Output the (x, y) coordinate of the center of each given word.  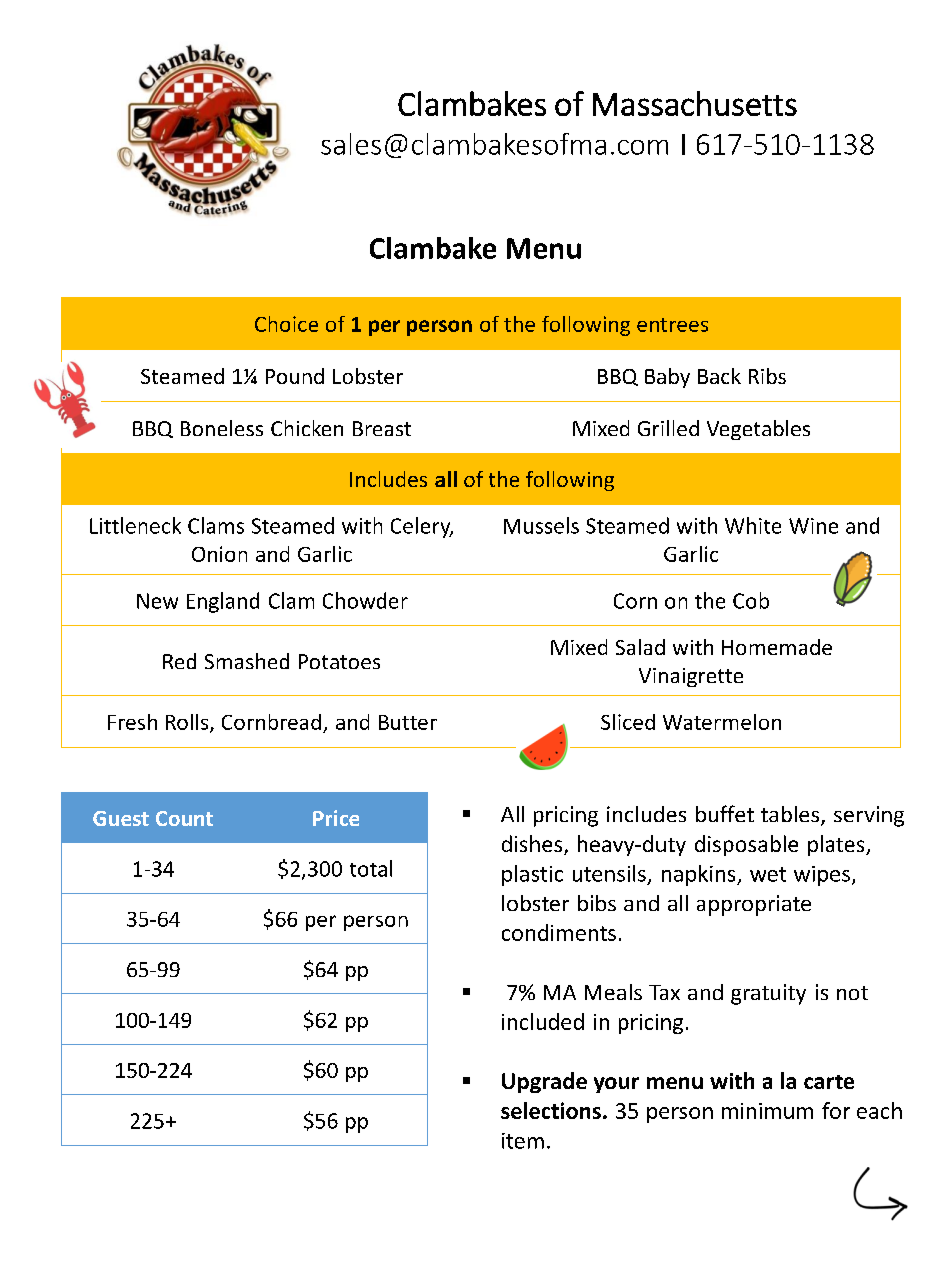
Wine (813, 526)
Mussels (541, 525)
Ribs (767, 376)
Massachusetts (695, 103)
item (523, 1141)
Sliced (628, 722)
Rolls (188, 723)
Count (184, 818)
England (223, 602)
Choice (286, 324)
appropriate (754, 905)
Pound (295, 376)
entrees (672, 325)
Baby (667, 378)
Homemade (777, 647)
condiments (559, 932)
